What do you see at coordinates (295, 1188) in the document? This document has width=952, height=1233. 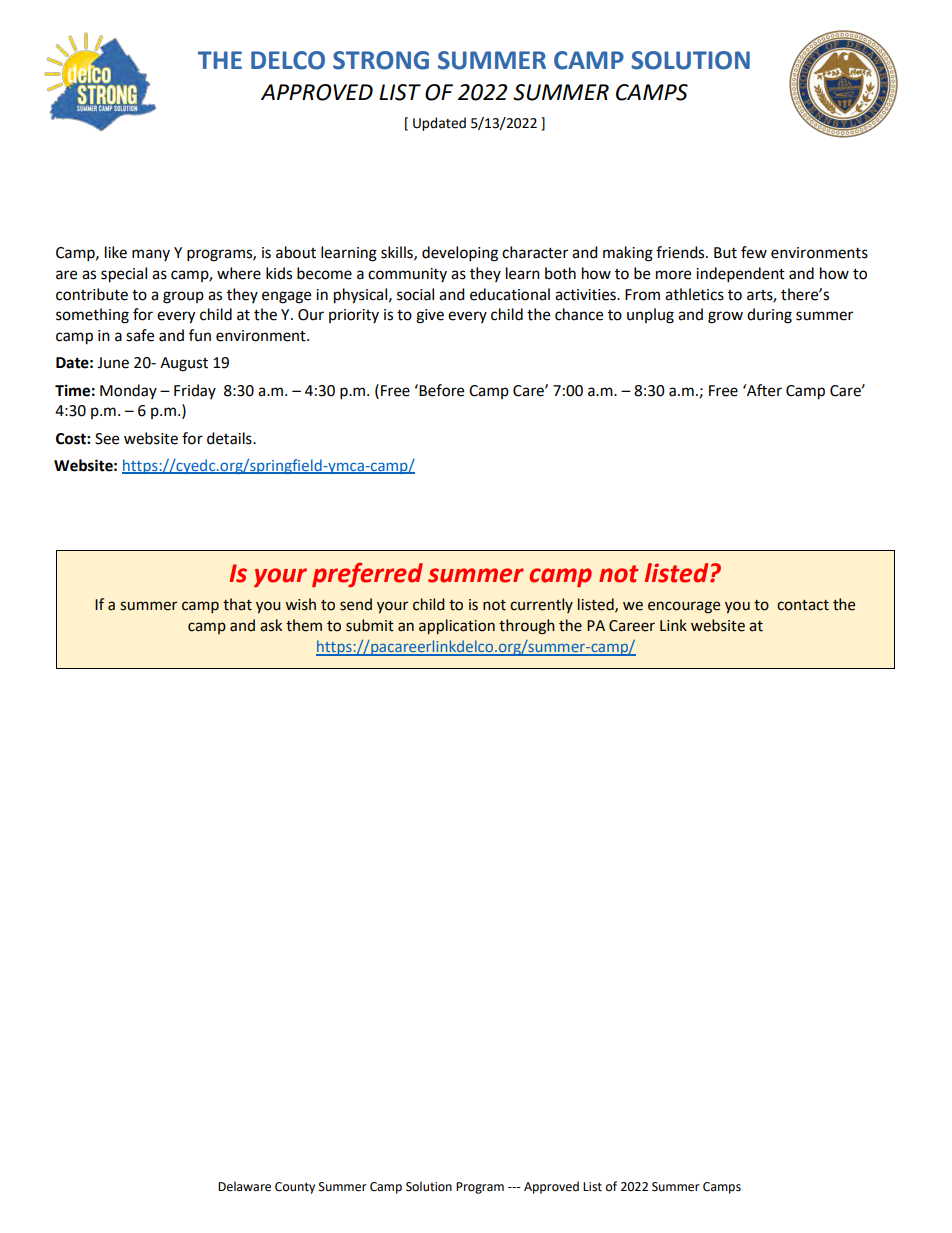 I see `County` at bounding box center [295, 1188].
